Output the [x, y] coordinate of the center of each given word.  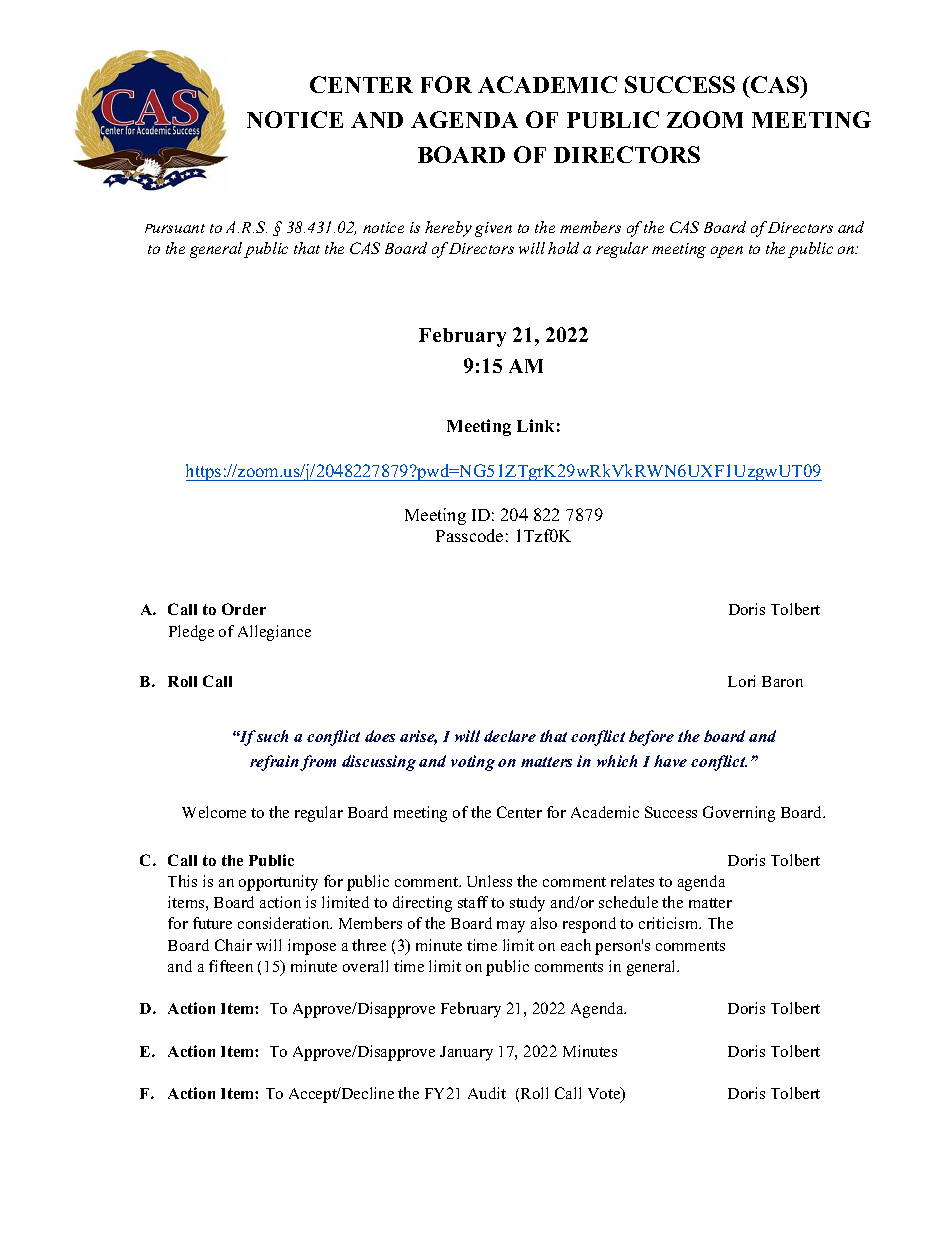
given [493, 229]
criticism [670, 923]
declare [510, 736]
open [727, 252]
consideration [285, 923]
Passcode [469, 535]
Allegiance [274, 633]
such [271, 736]
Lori [741, 681]
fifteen [231, 966]
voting [473, 763]
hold [563, 248]
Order [244, 609]
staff [473, 902]
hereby [448, 229]
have [670, 761]
